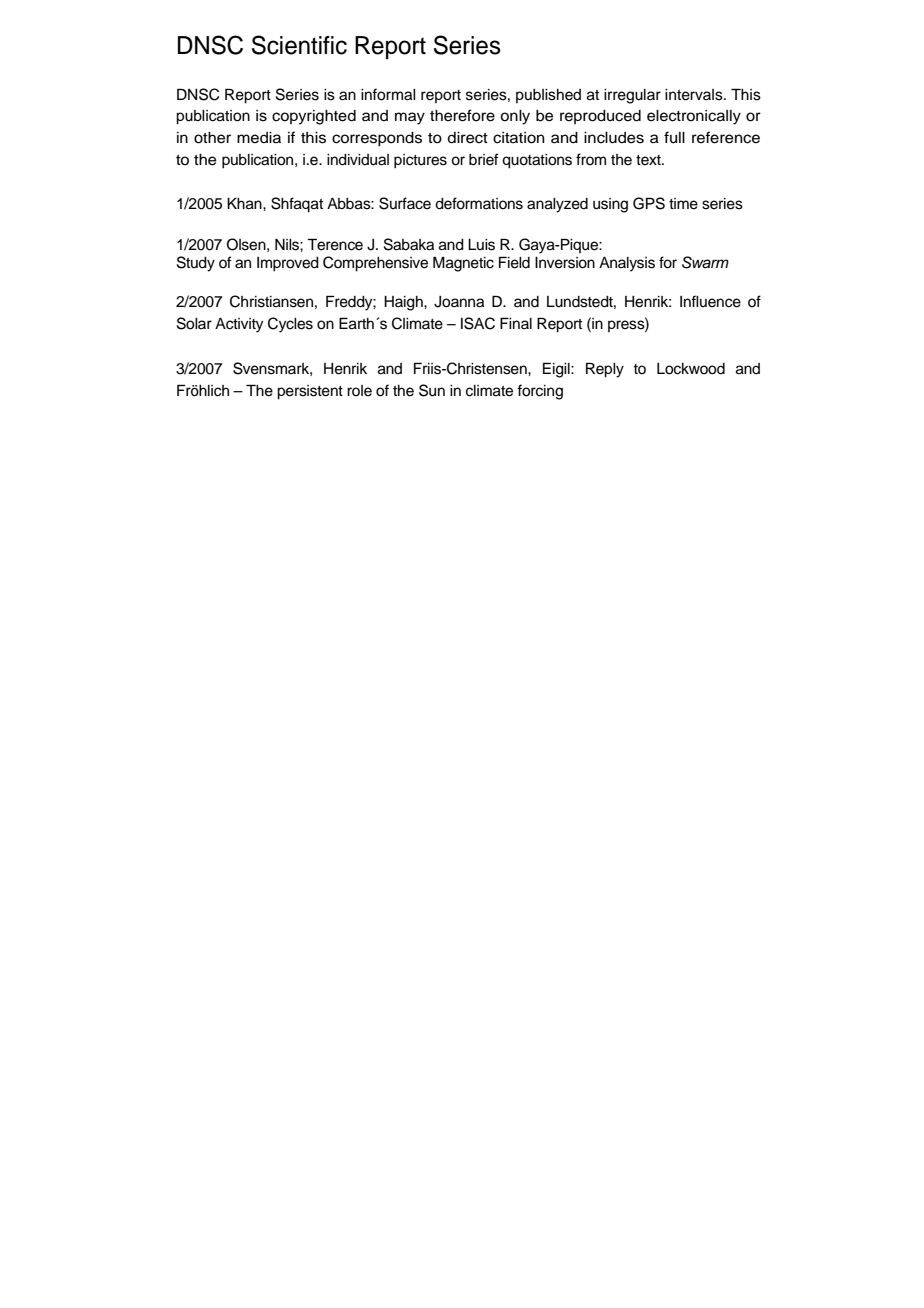 This image has height=1308, width=924. I want to click on media, so click(259, 138).
